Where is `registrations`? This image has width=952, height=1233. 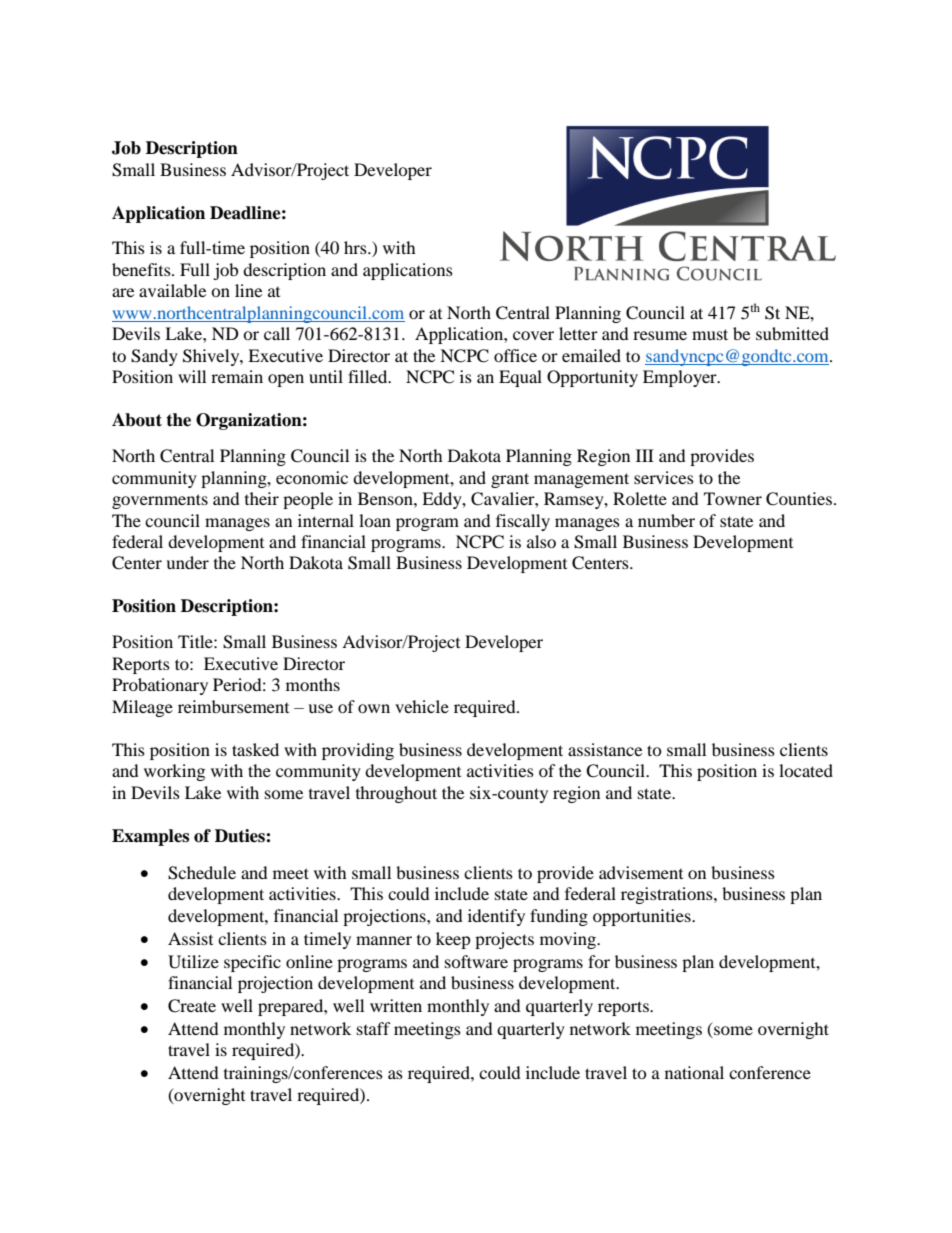 registrations is located at coordinates (668, 895).
